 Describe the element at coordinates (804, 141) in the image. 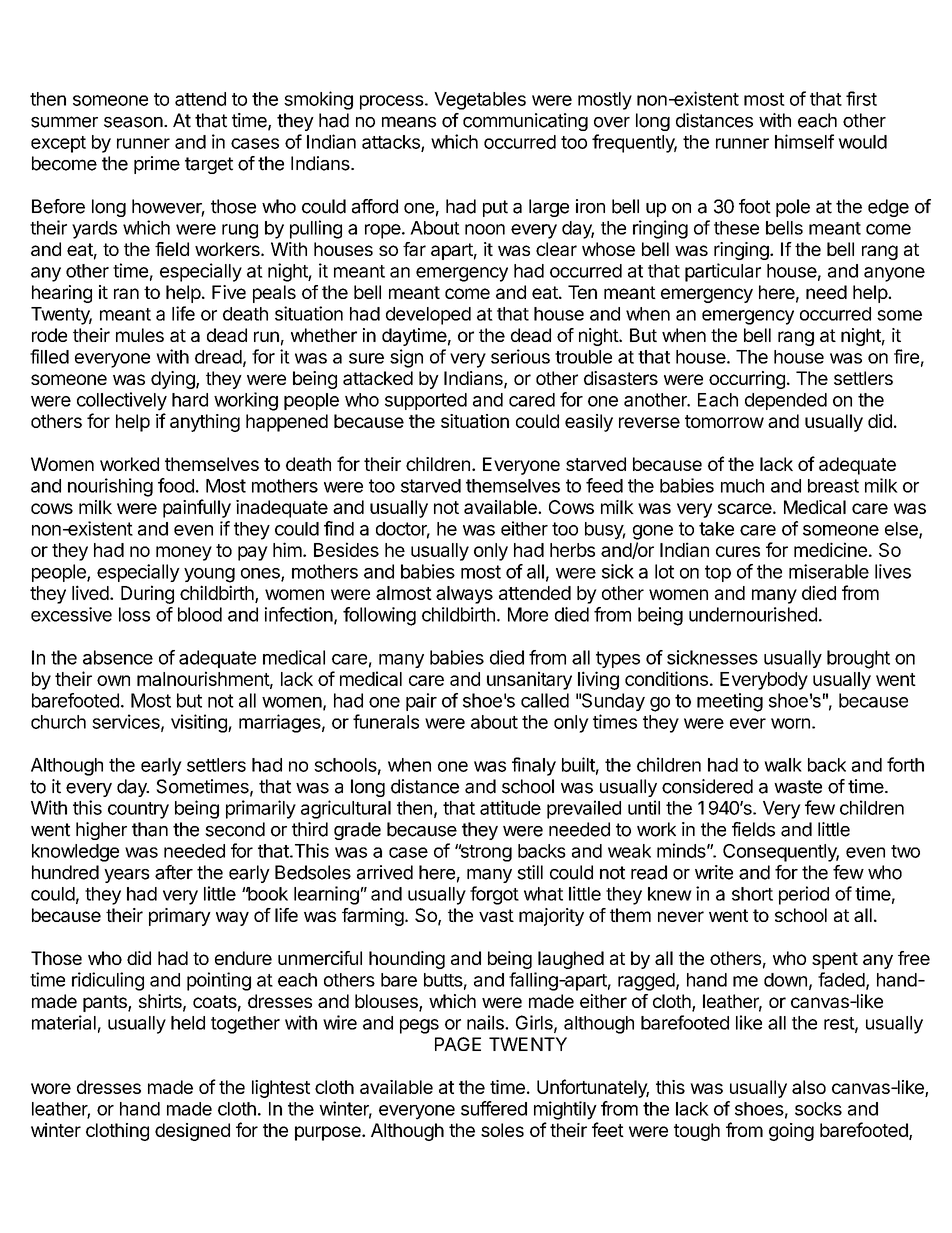

I see `himself` at that location.
